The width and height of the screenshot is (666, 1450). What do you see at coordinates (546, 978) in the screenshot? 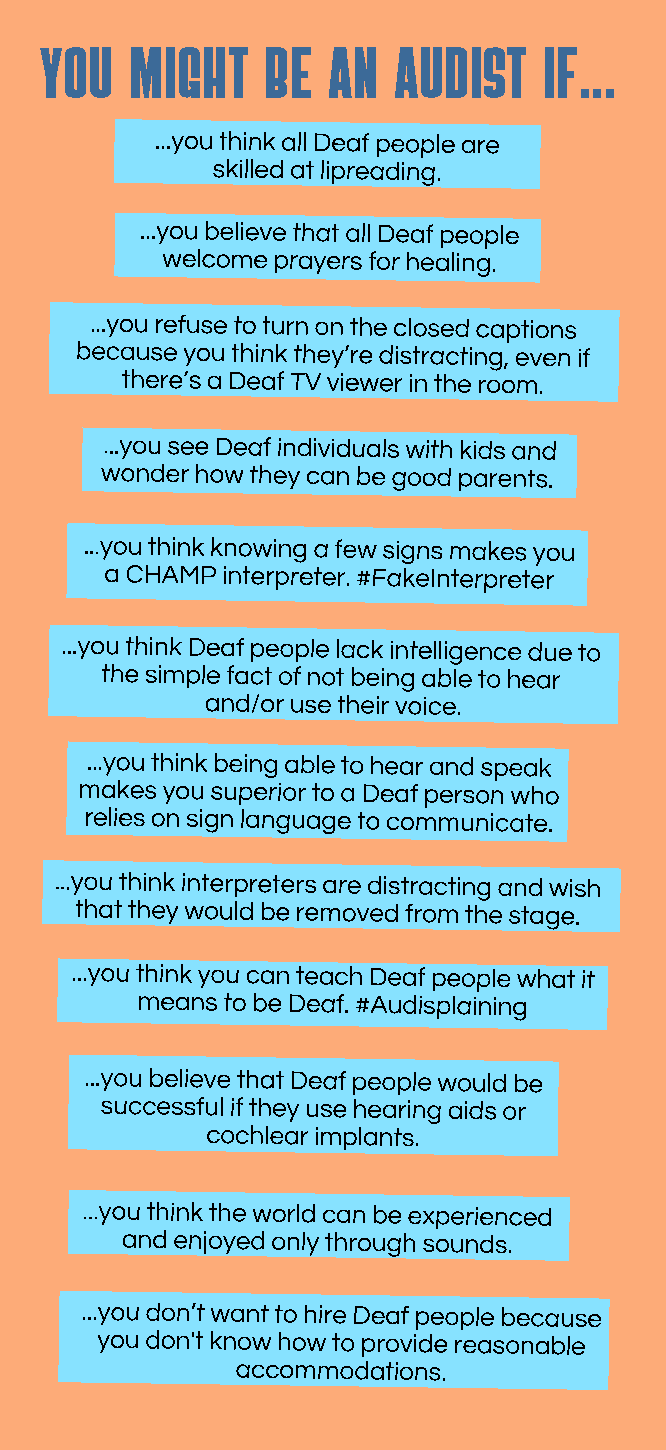
I see `what` at bounding box center [546, 978].
